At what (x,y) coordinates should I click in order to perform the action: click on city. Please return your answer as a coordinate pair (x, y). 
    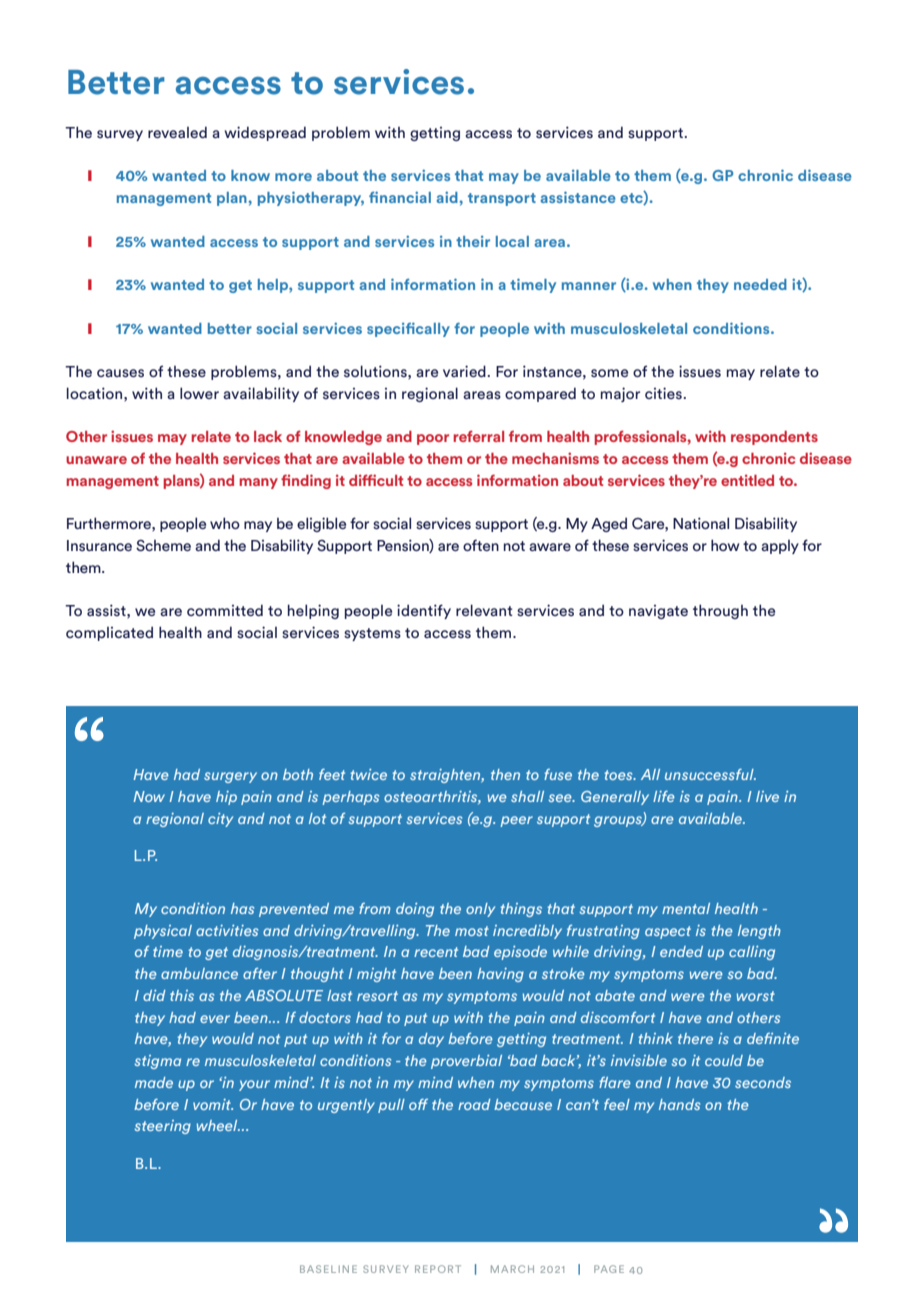
    Looking at the image, I should click on (220, 820).
